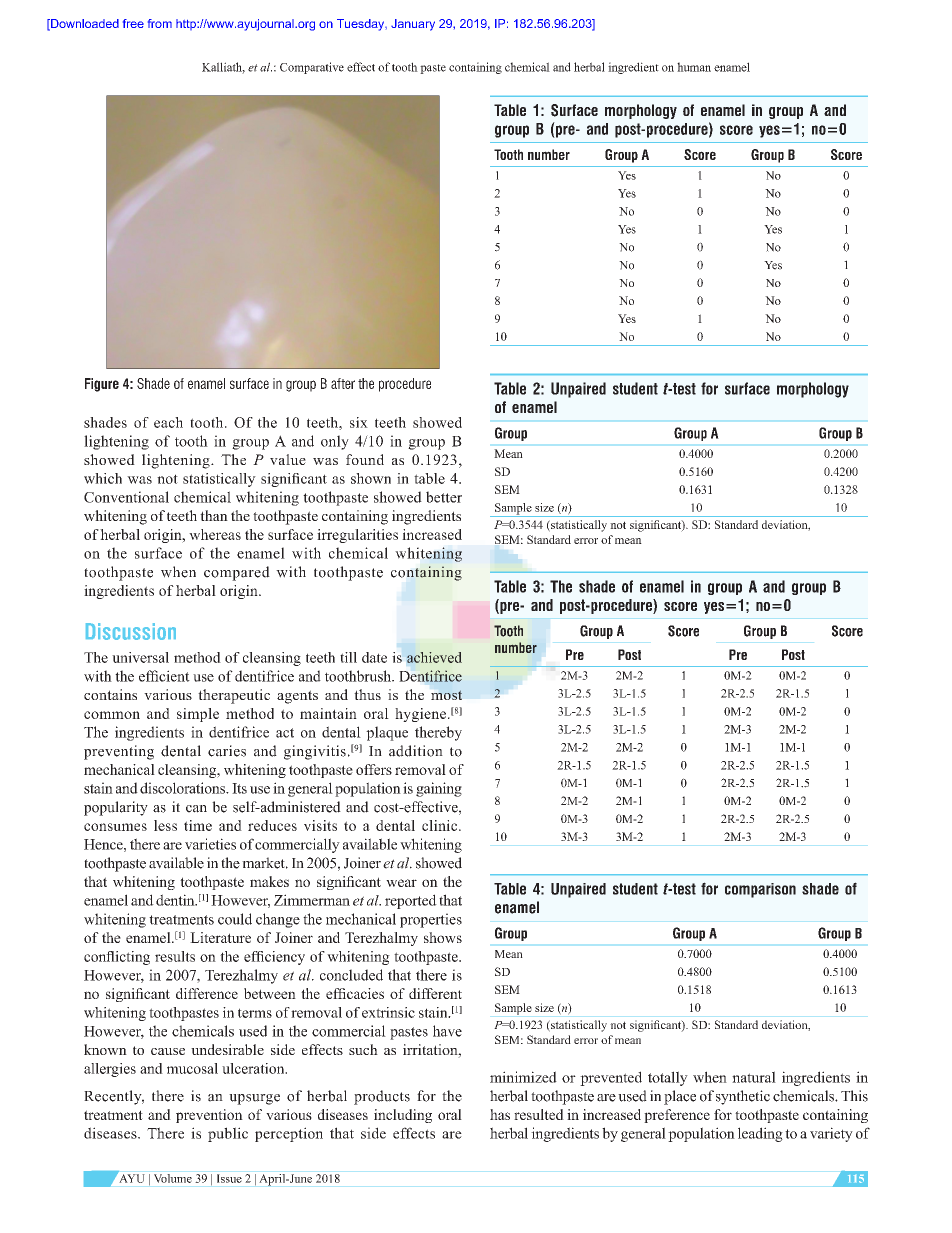  Describe the element at coordinates (434, 657) in the page. I see `achieved` at that location.
